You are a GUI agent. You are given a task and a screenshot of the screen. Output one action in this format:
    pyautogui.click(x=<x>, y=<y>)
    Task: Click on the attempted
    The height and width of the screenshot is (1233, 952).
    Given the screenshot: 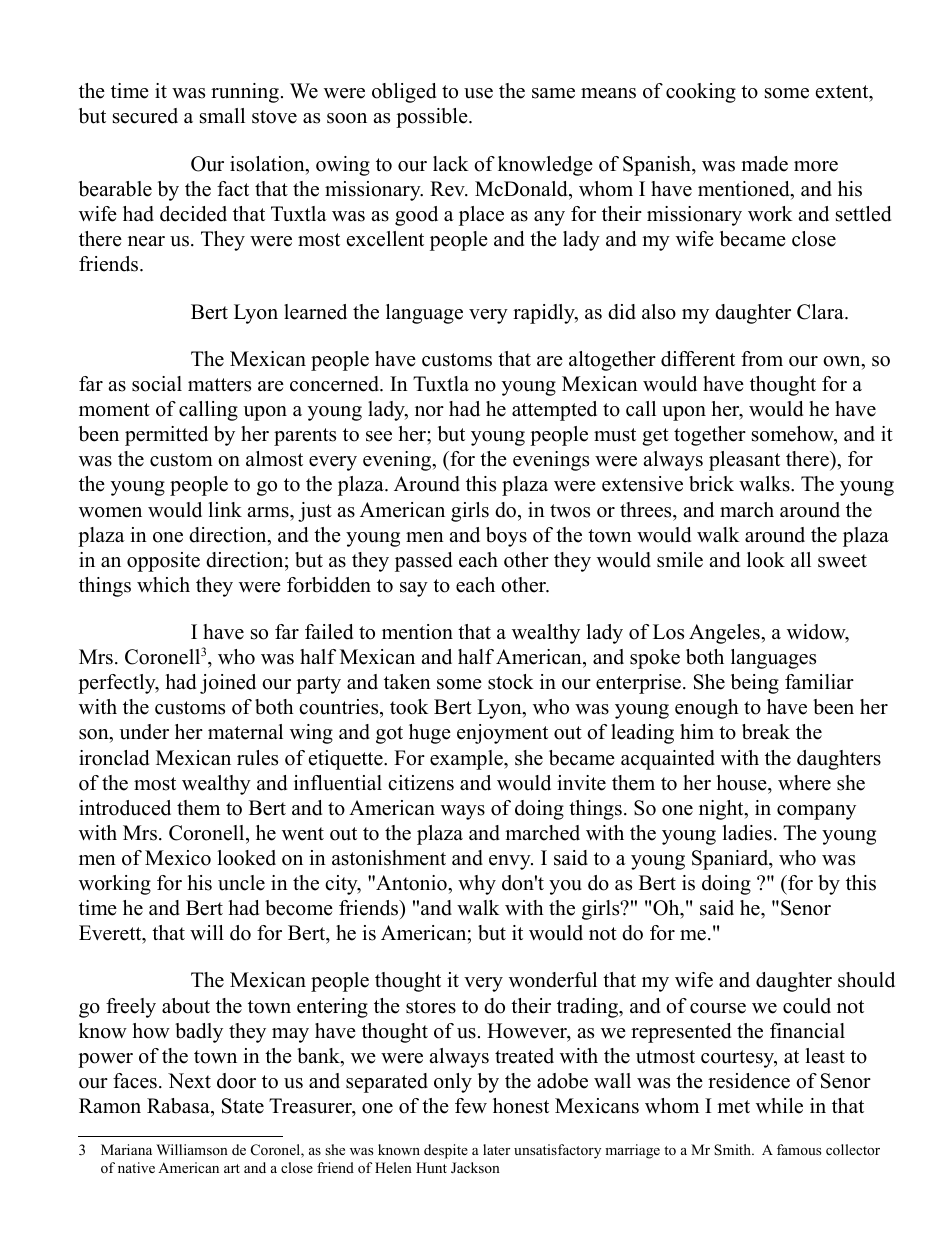 What is the action you would take?
    pyautogui.click(x=554, y=411)
